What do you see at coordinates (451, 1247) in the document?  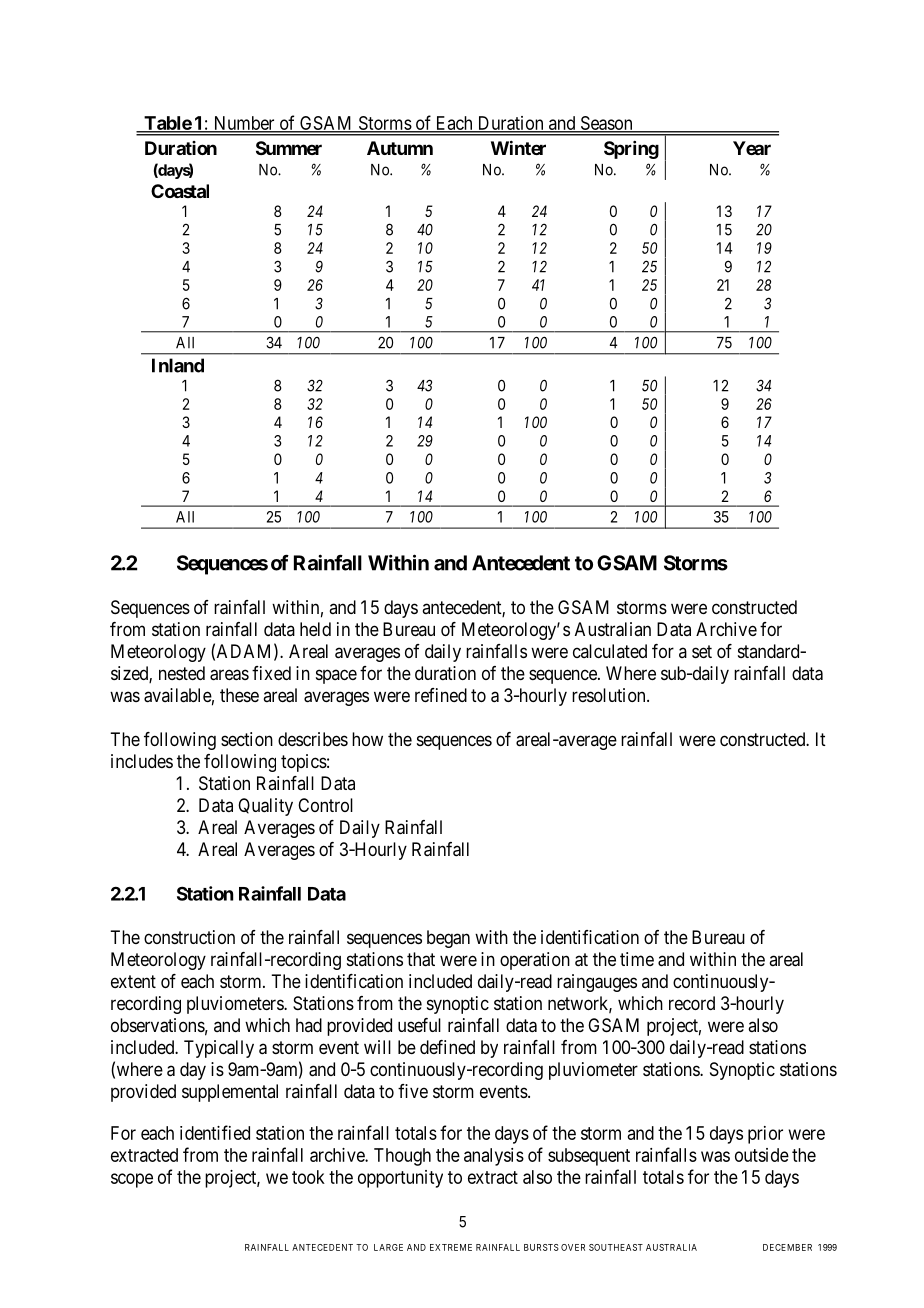 I see `EXTREME` at bounding box center [451, 1247].
